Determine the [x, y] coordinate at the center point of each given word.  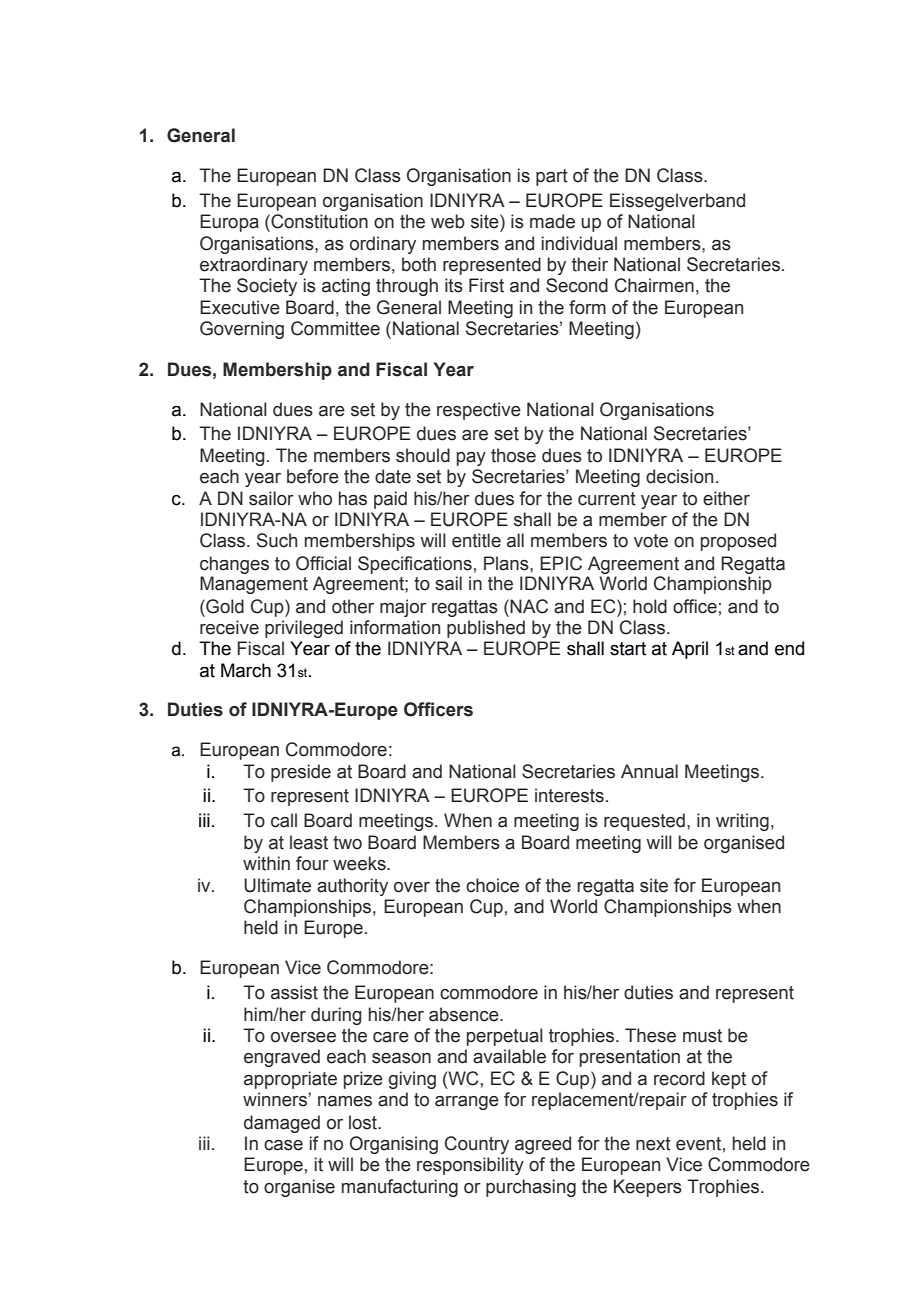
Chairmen [654, 285]
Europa [229, 223]
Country [477, 1145]
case [283, 1145]
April [690, 650]
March [246, 670]
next [653, 1144]
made [552, 221]
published [486, 629]
